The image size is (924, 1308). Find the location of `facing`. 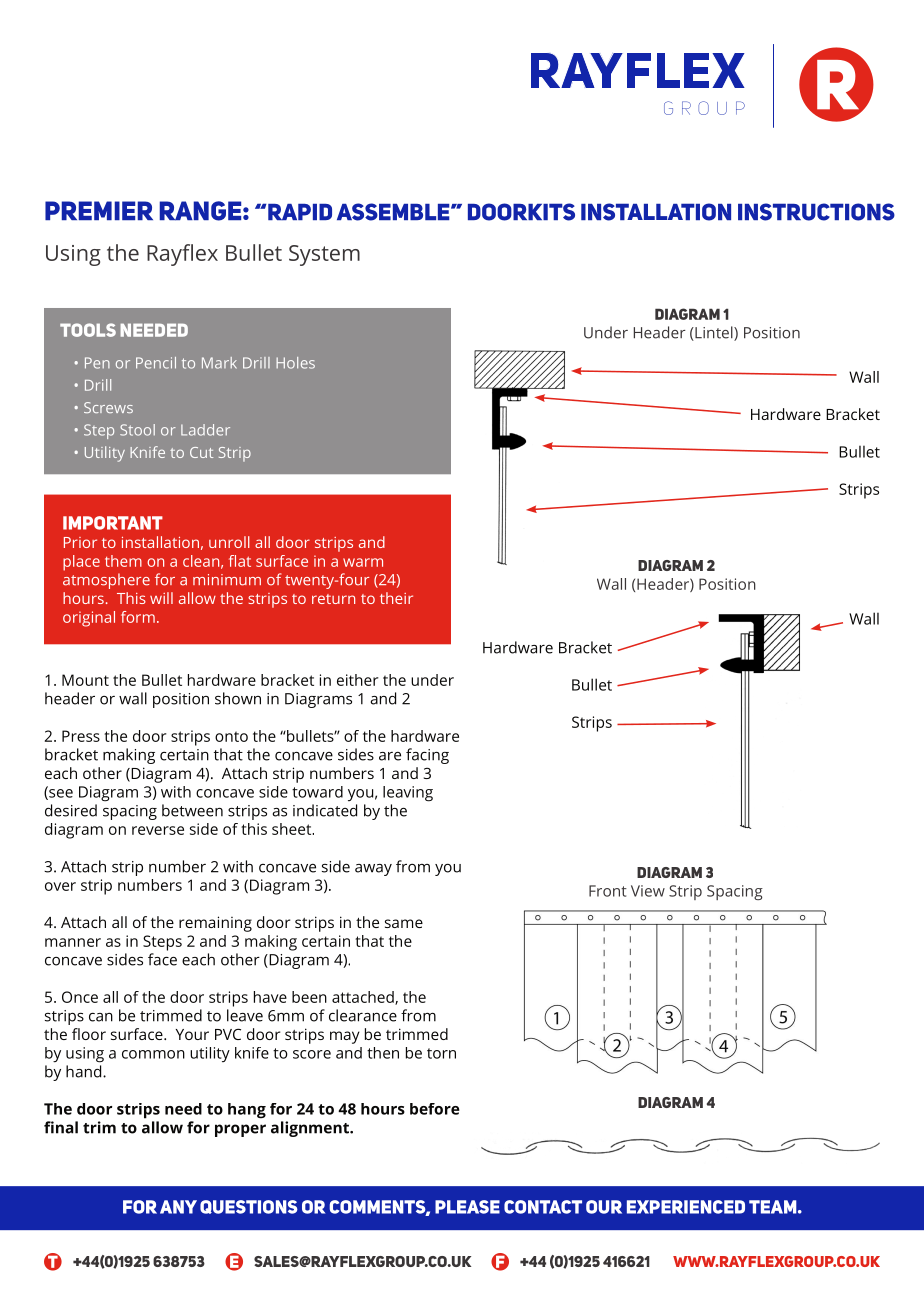

facing is located at coordinates (427, 756).
